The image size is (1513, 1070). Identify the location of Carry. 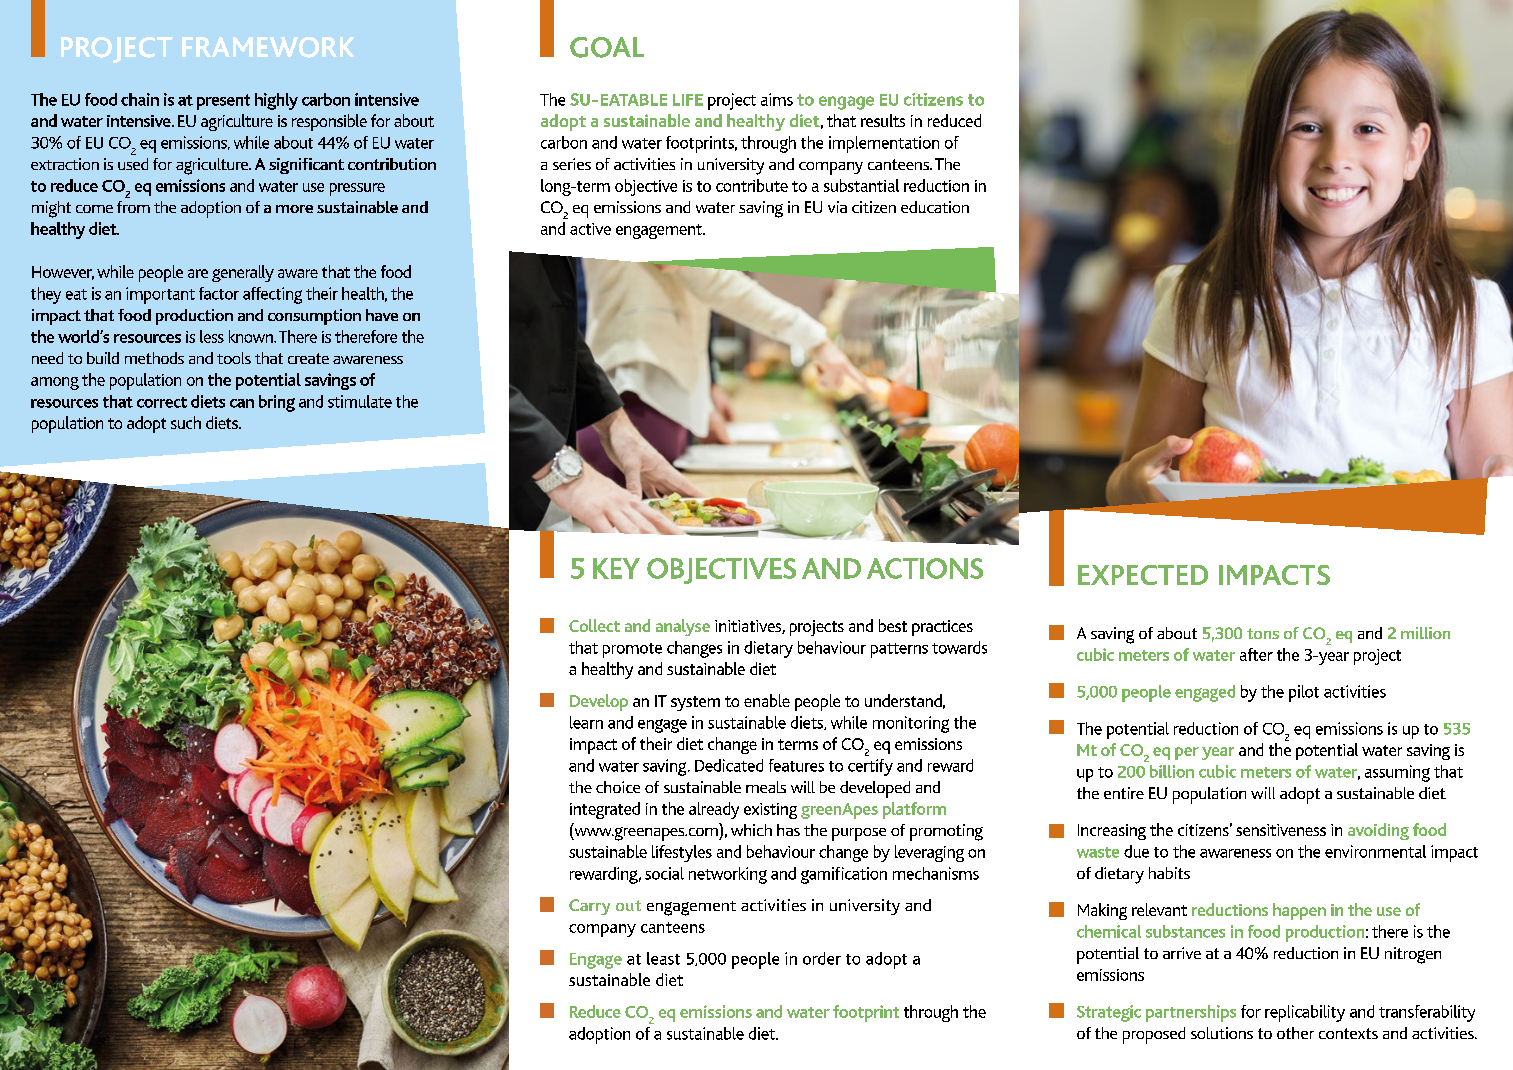
(589, 907).
